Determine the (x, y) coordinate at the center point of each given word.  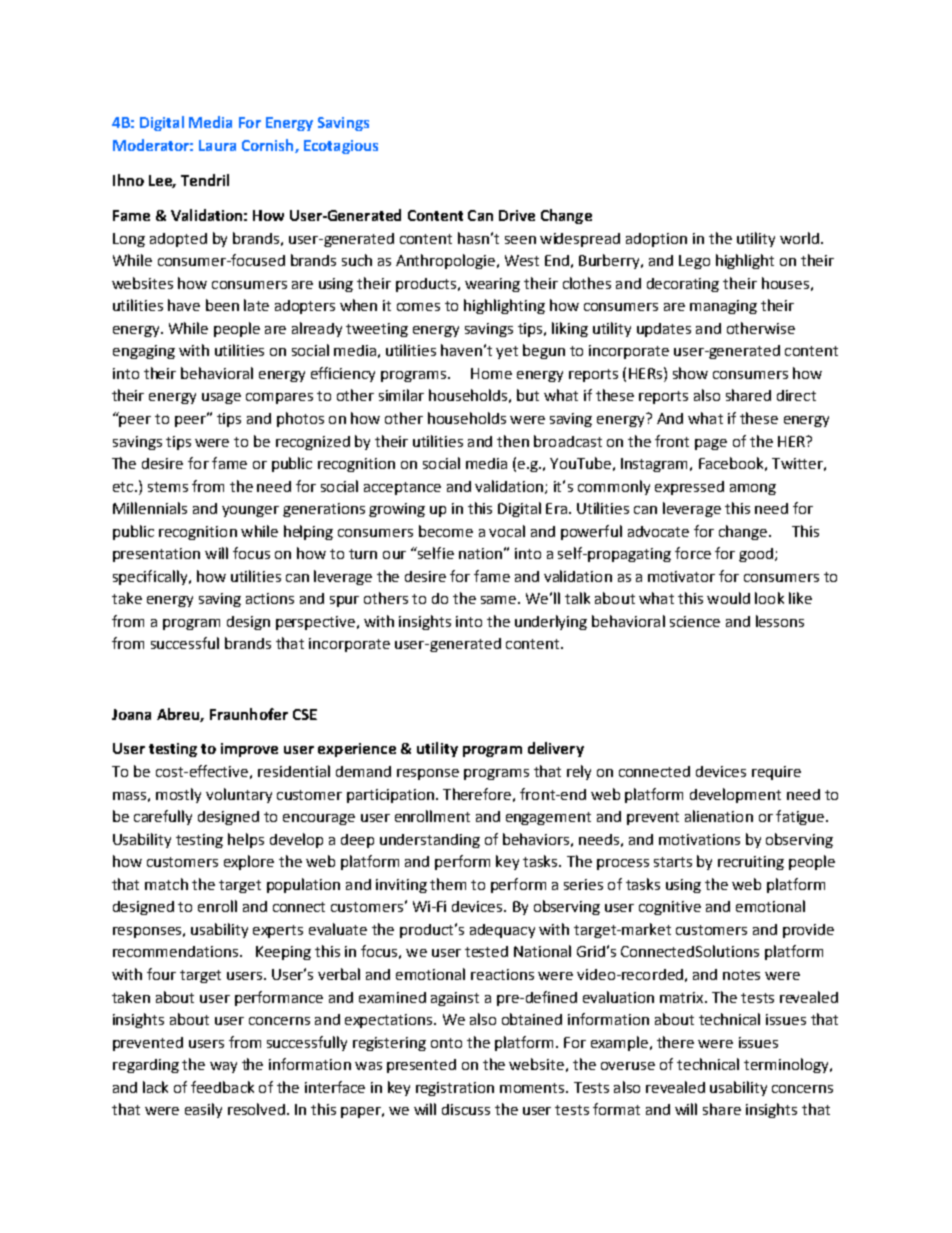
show (690, 373)
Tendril (205, 180)
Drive (517, 215)
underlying (551, 622)
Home (491, 373)
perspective (315, 623)
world (799, 238)
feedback (222, 1087)
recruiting (751, 863)
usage (221, 398)
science (695, 621)
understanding (430, 841)
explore (249, 862)
